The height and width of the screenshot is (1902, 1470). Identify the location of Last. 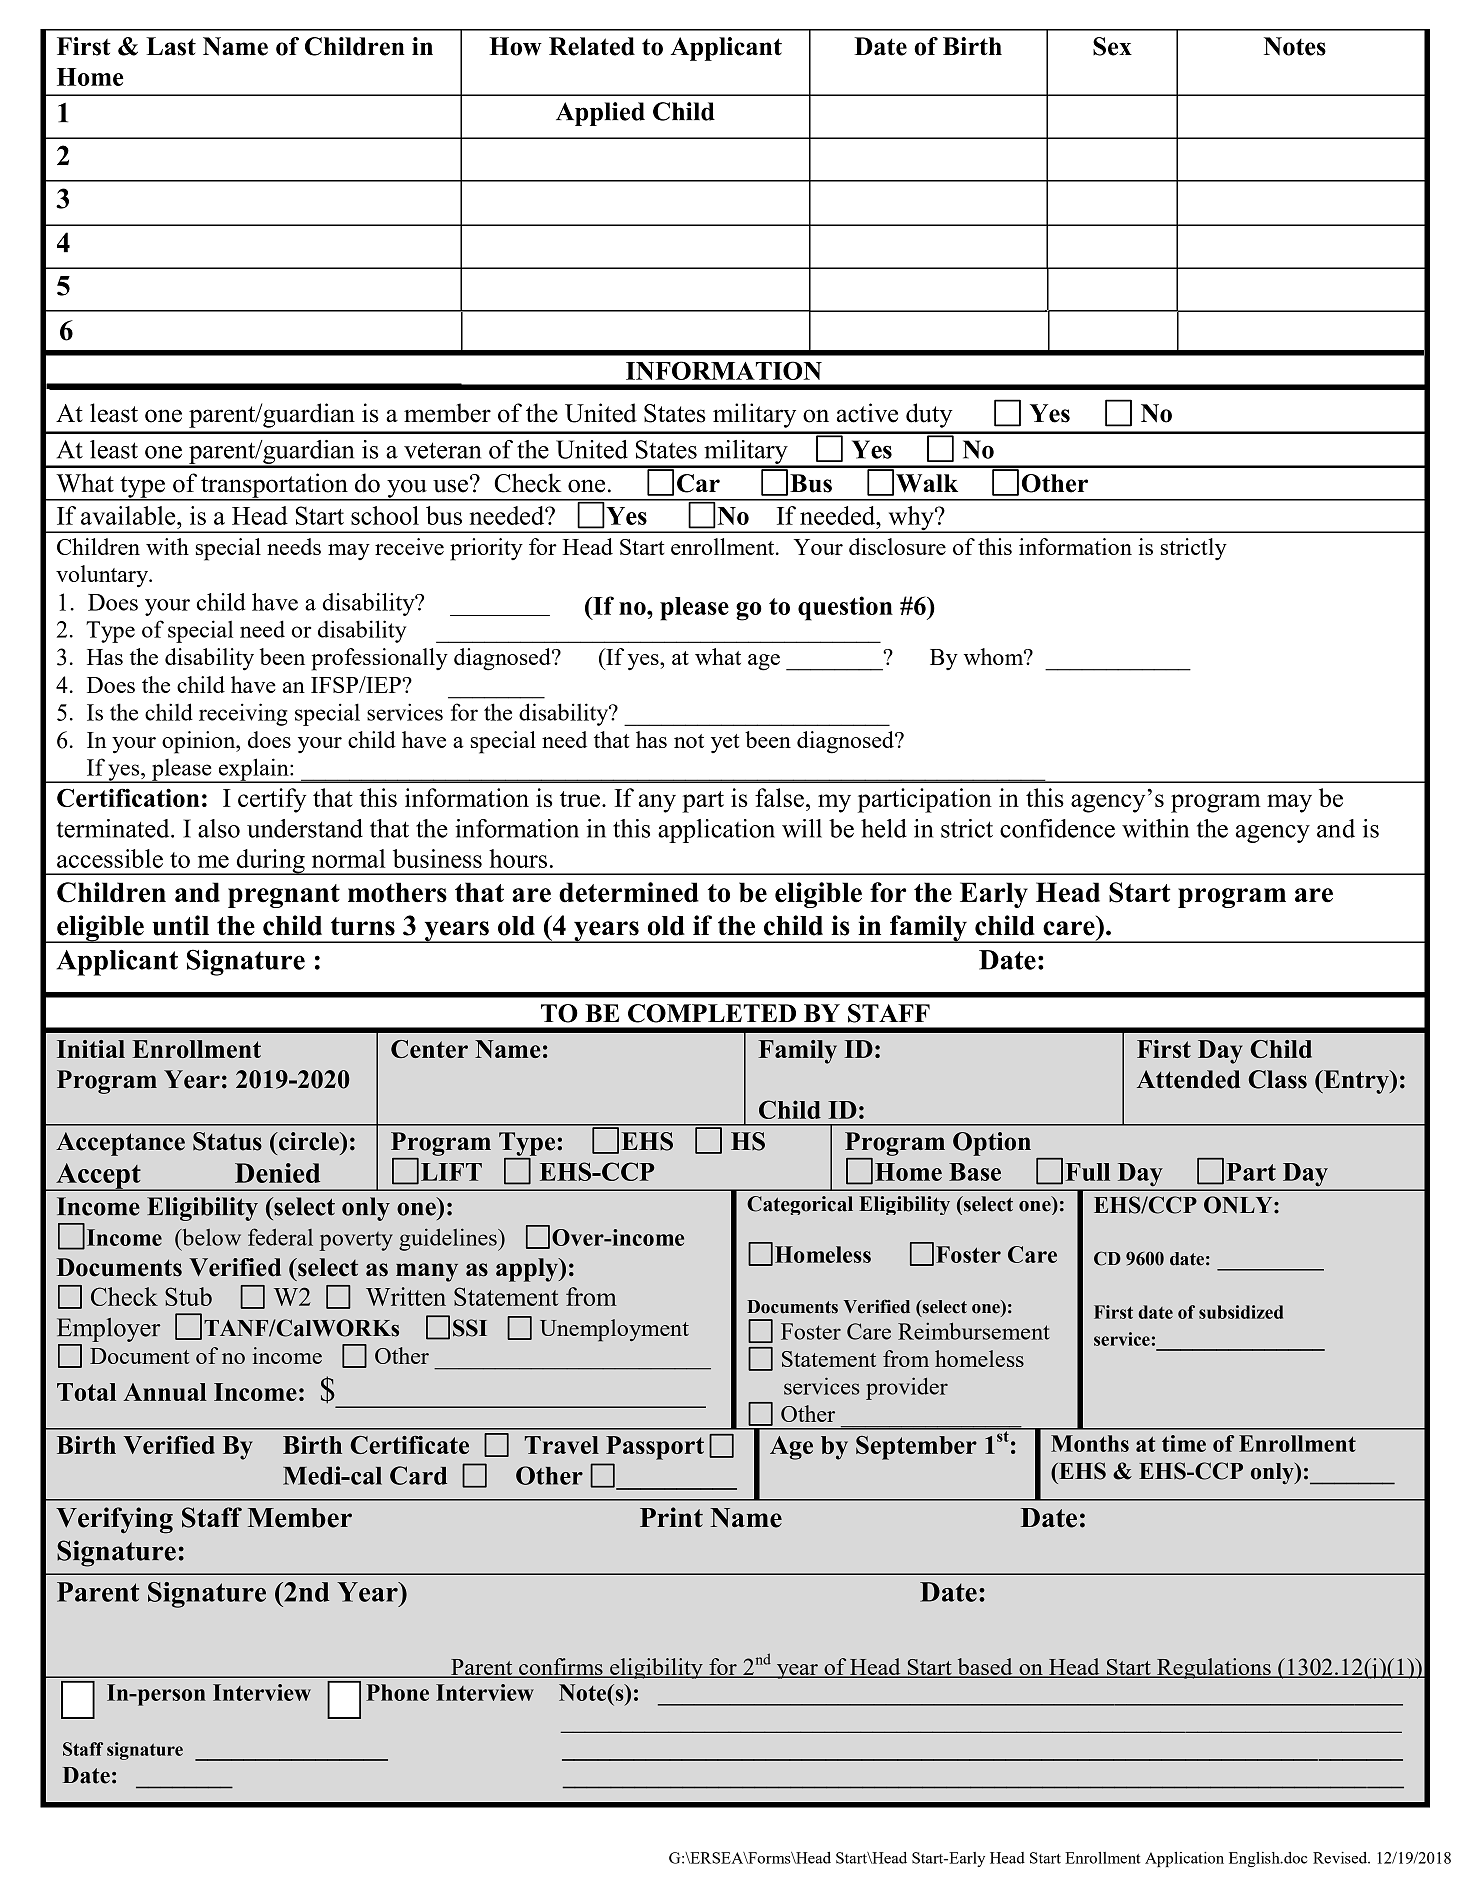
(171, 46).
